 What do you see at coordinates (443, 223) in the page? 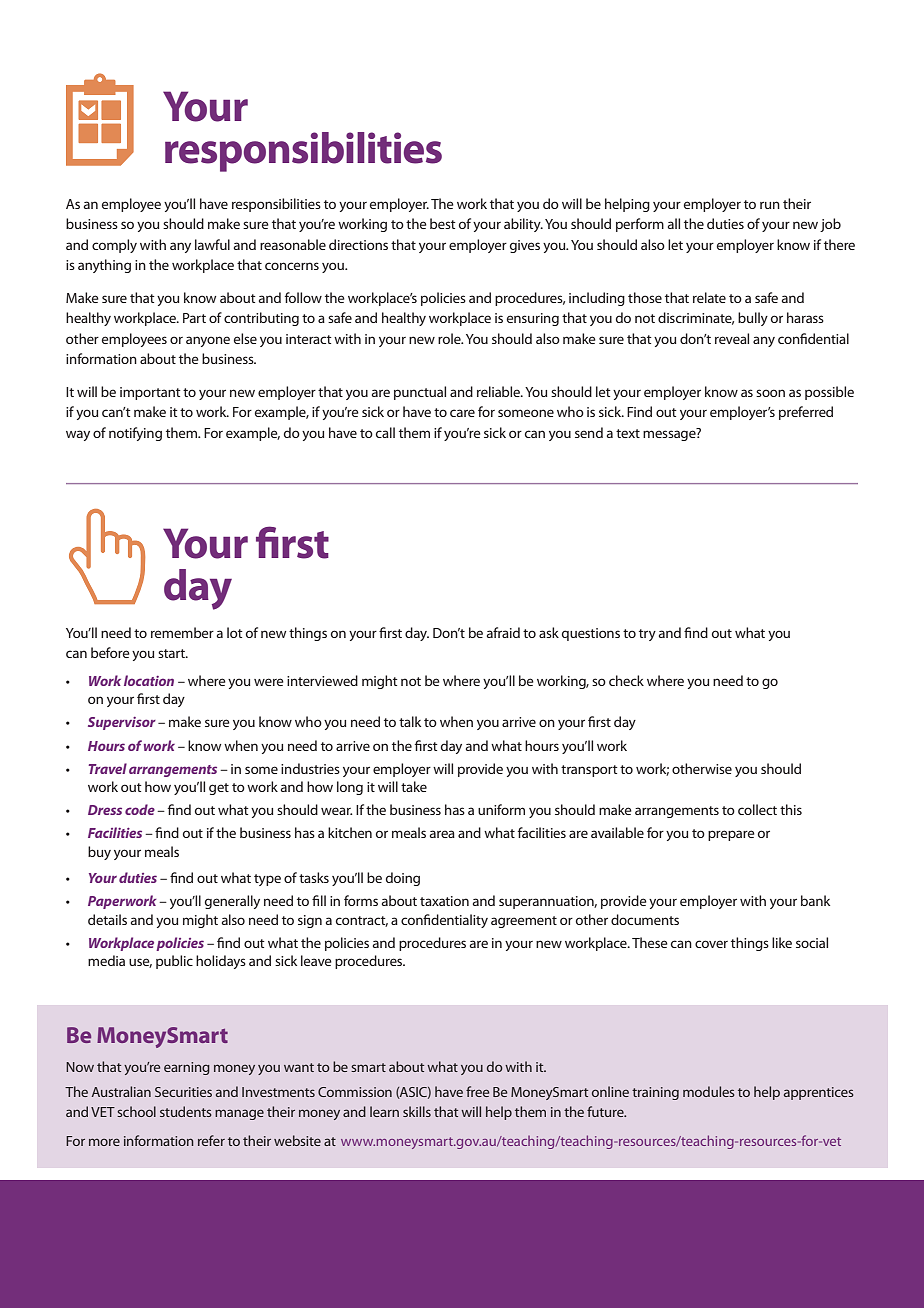
I see `best` at bounding box center [443, 223].
